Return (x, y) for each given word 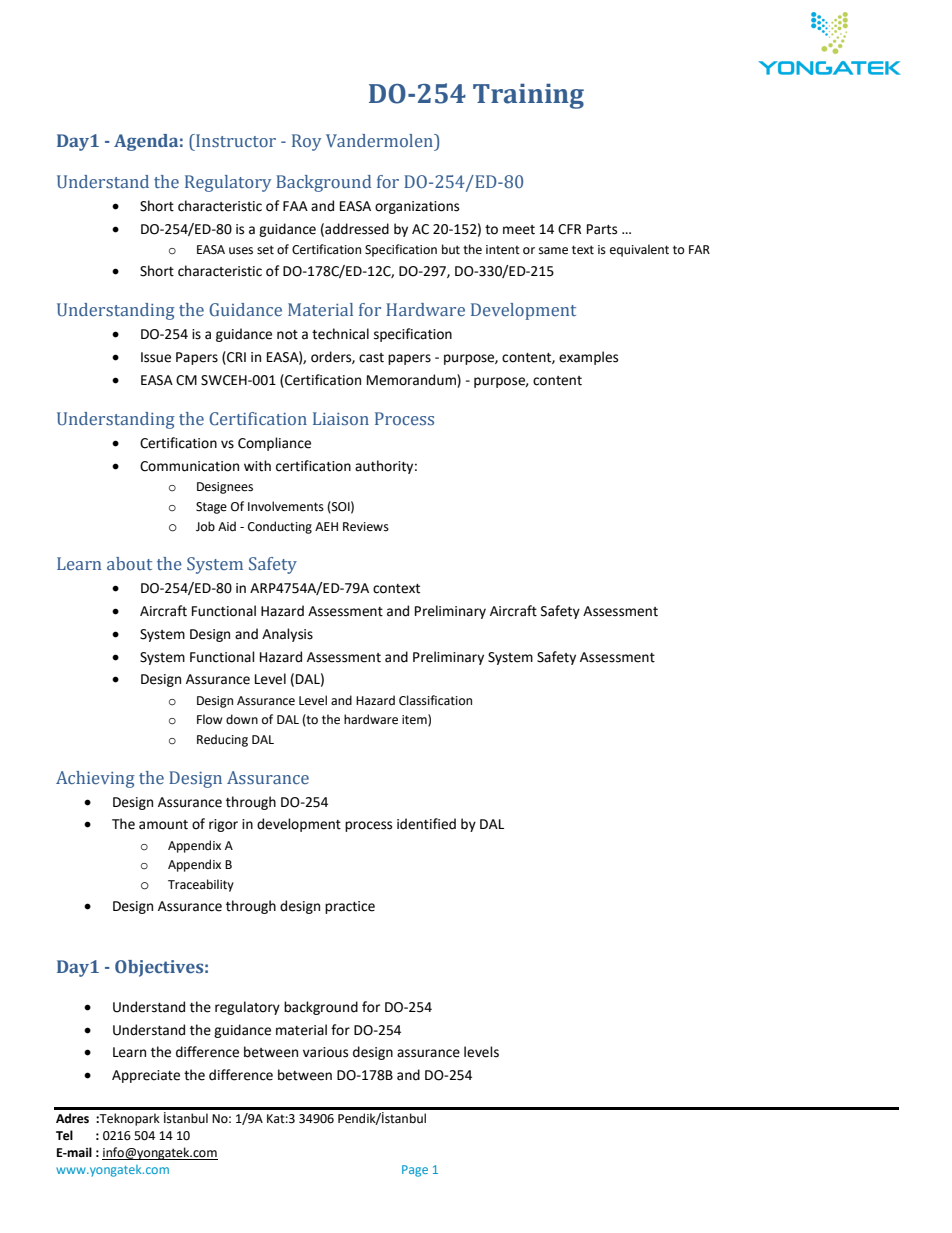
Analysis (287, 635)
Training (528, 96)
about (129, 564)
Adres (72, 1118)
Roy (306, 142)
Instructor (235, 141)
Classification (435, 700)
